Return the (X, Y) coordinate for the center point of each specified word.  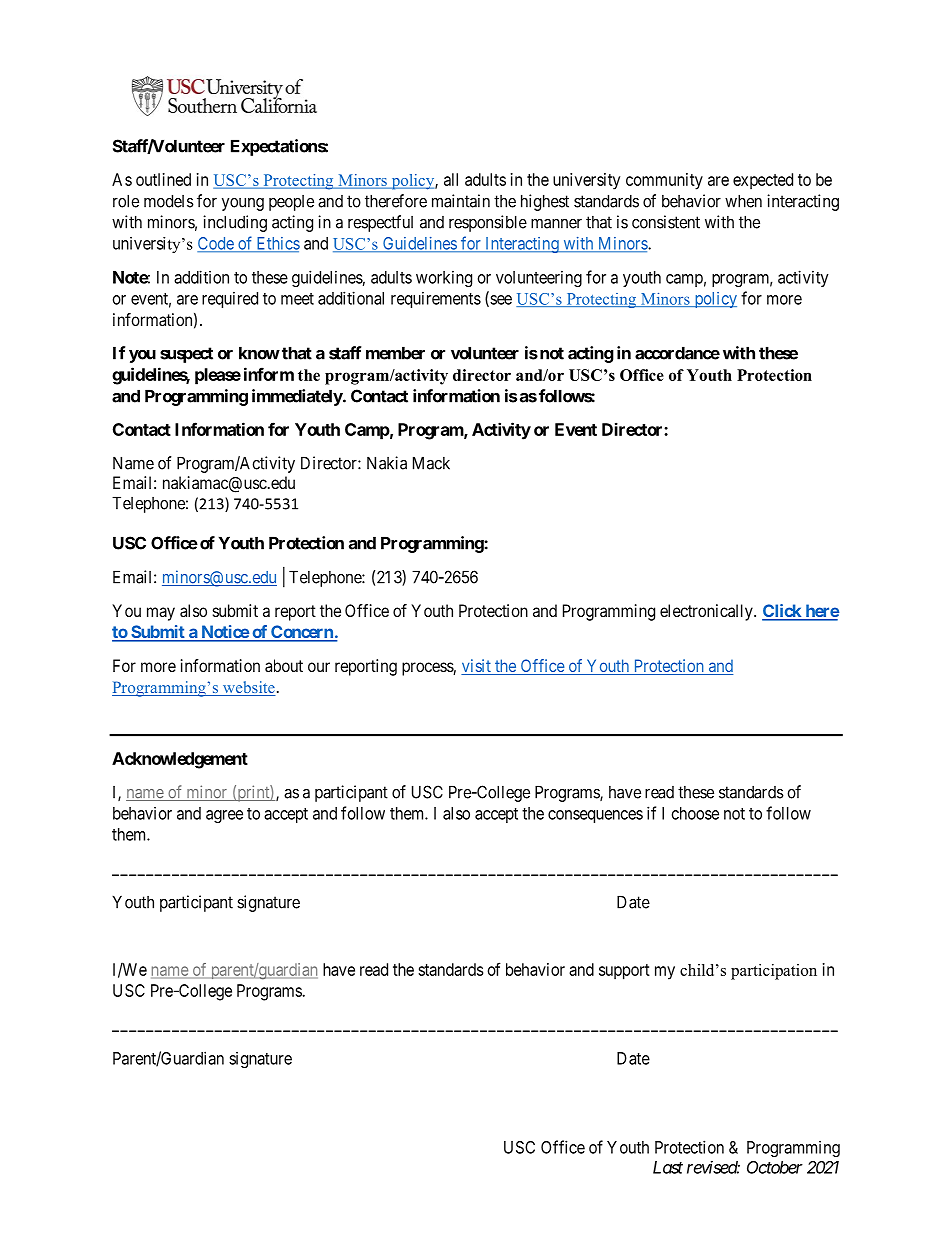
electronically (707, 612)
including (235, 223)
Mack (431, 463)
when (743, 201)
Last (668, 1167)
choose (695, 813)
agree (224, 816)
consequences (595, 816)
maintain (461, 201)
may (161, 614)
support (624, 972)
